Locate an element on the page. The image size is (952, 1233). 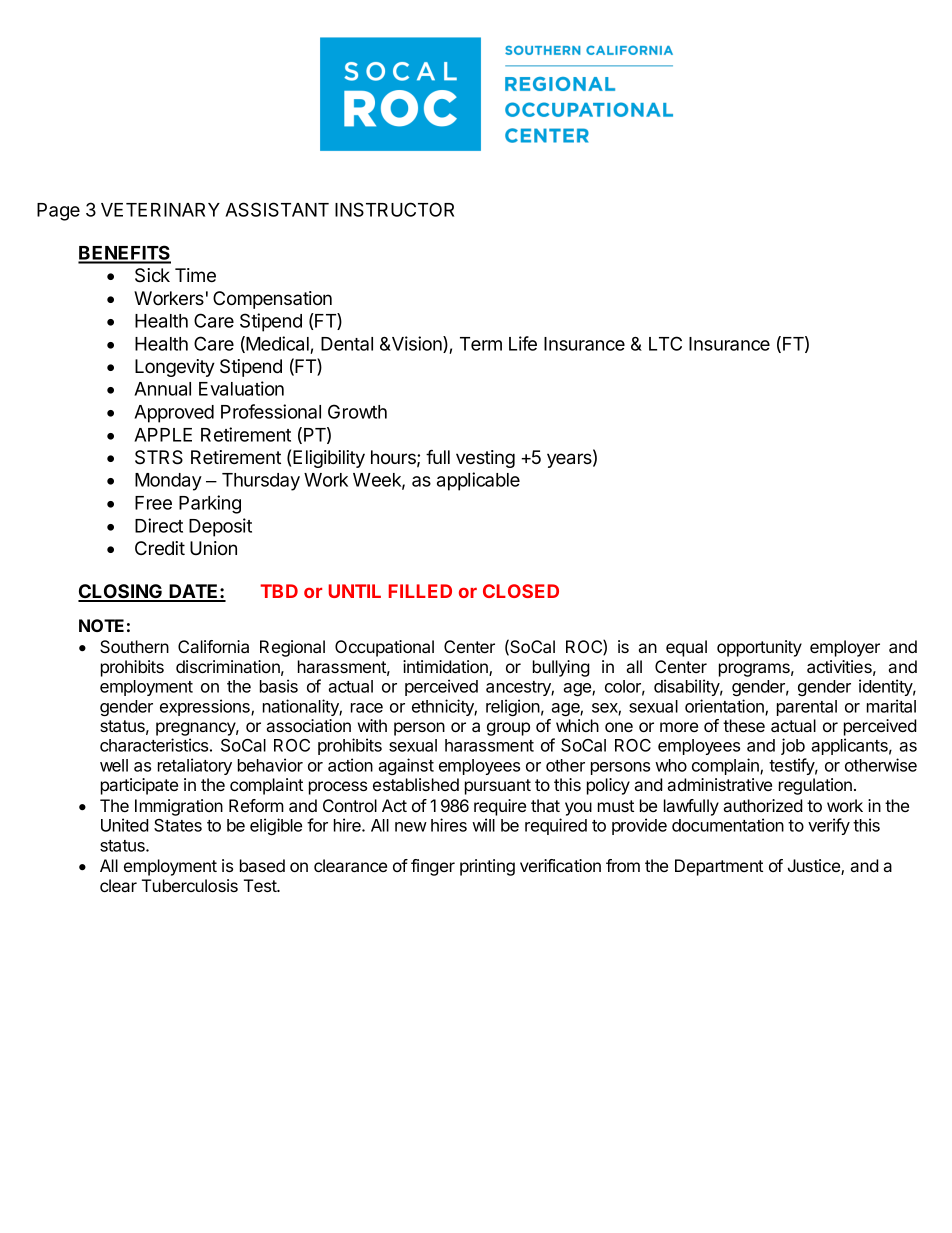
Southern is located at coordinates (134, 646).
